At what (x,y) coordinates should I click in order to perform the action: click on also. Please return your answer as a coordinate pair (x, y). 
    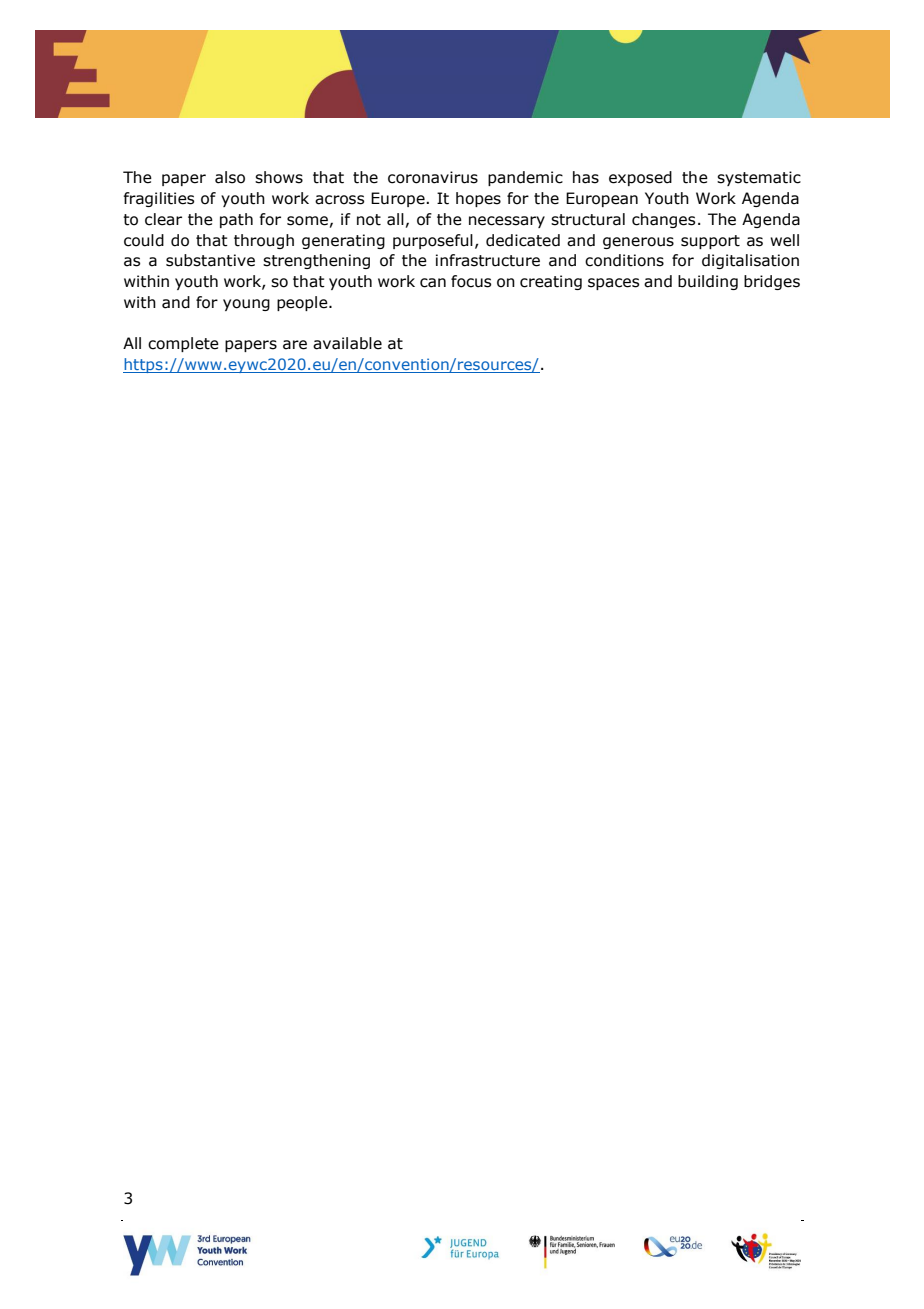
    Looking at the image, I should click on (230, 177).
